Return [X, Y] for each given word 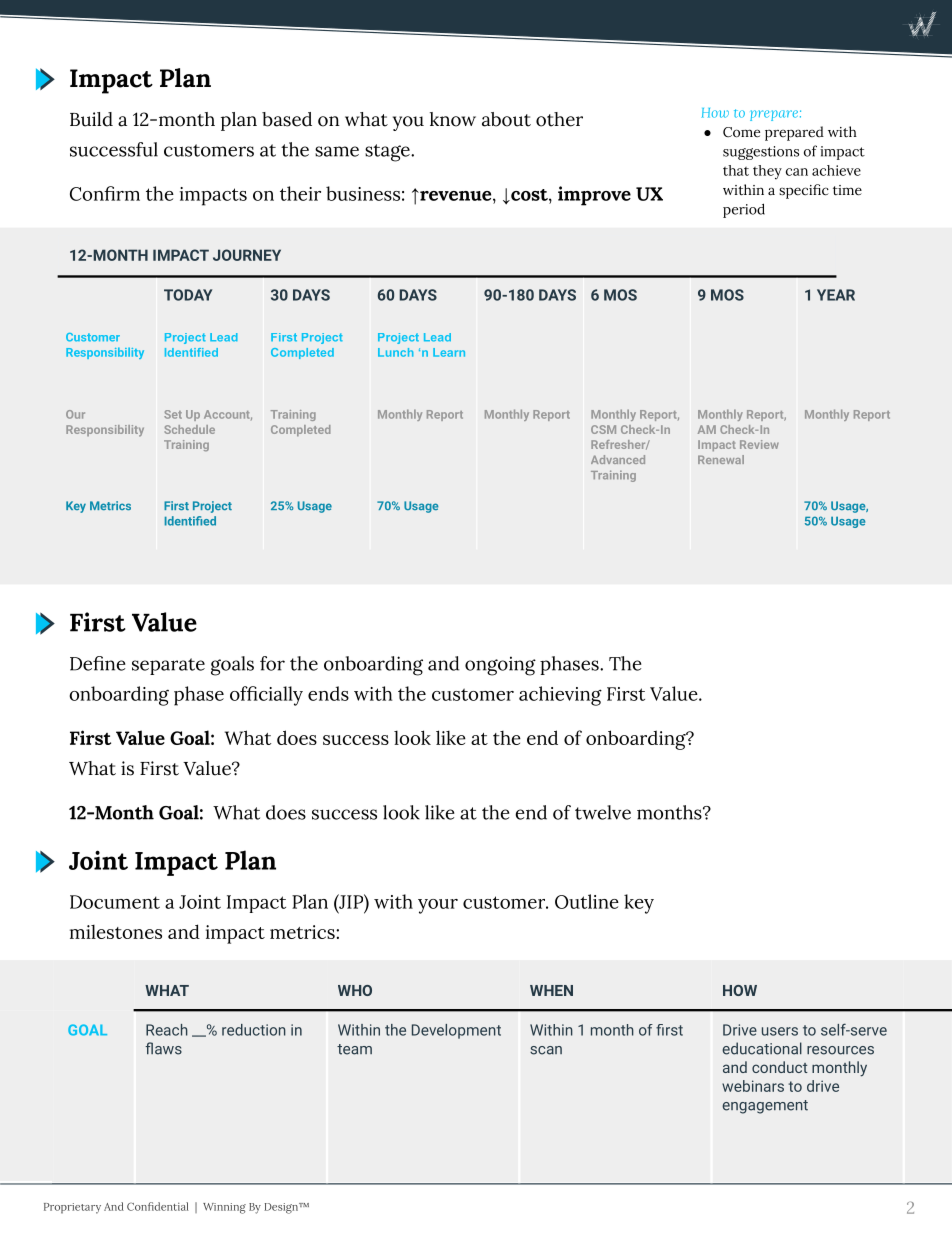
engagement [765, 1107]
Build [91, 119]
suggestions [761, 153]
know [453, 119]
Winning [224, 1208]
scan [546, 1050]
